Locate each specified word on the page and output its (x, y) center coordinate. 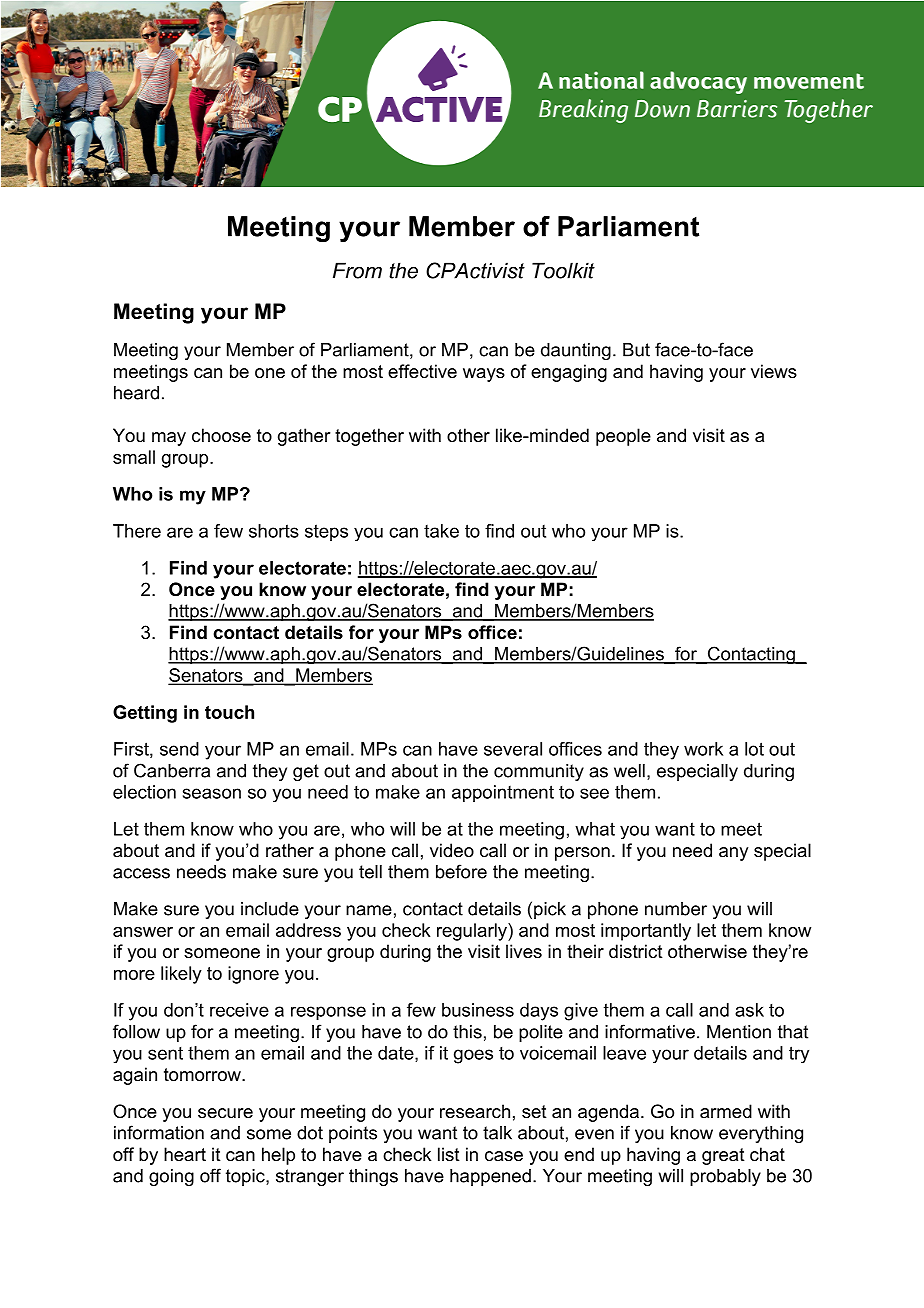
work (703, 749)
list (449, 1154)
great (723, 1156)
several (513, 749)
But (636, 350)
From (357, 270)
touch (229, 712)
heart (185, 1154)
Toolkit (563, 270)
